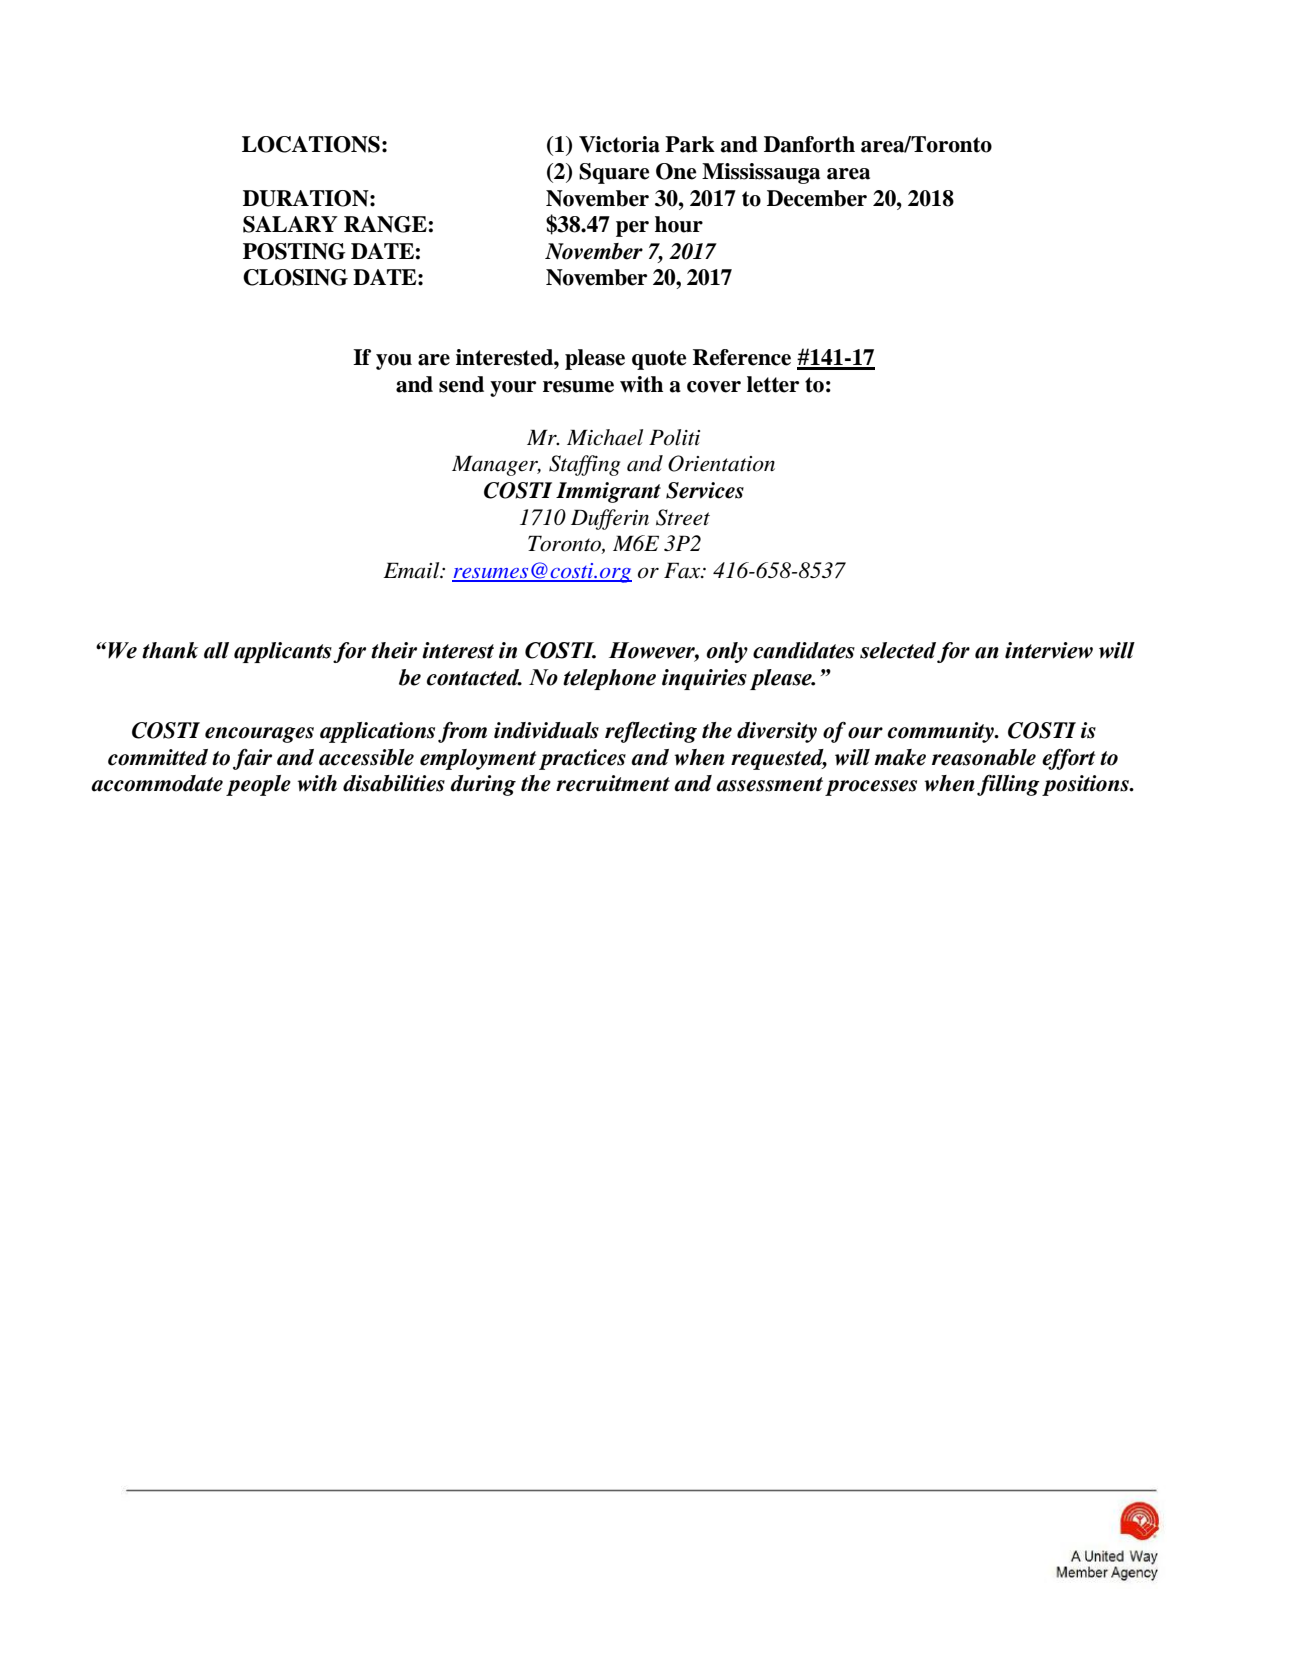 The height and width of the screenshot is (1667, 1289). I want to click on fair, so click(252, 759).
